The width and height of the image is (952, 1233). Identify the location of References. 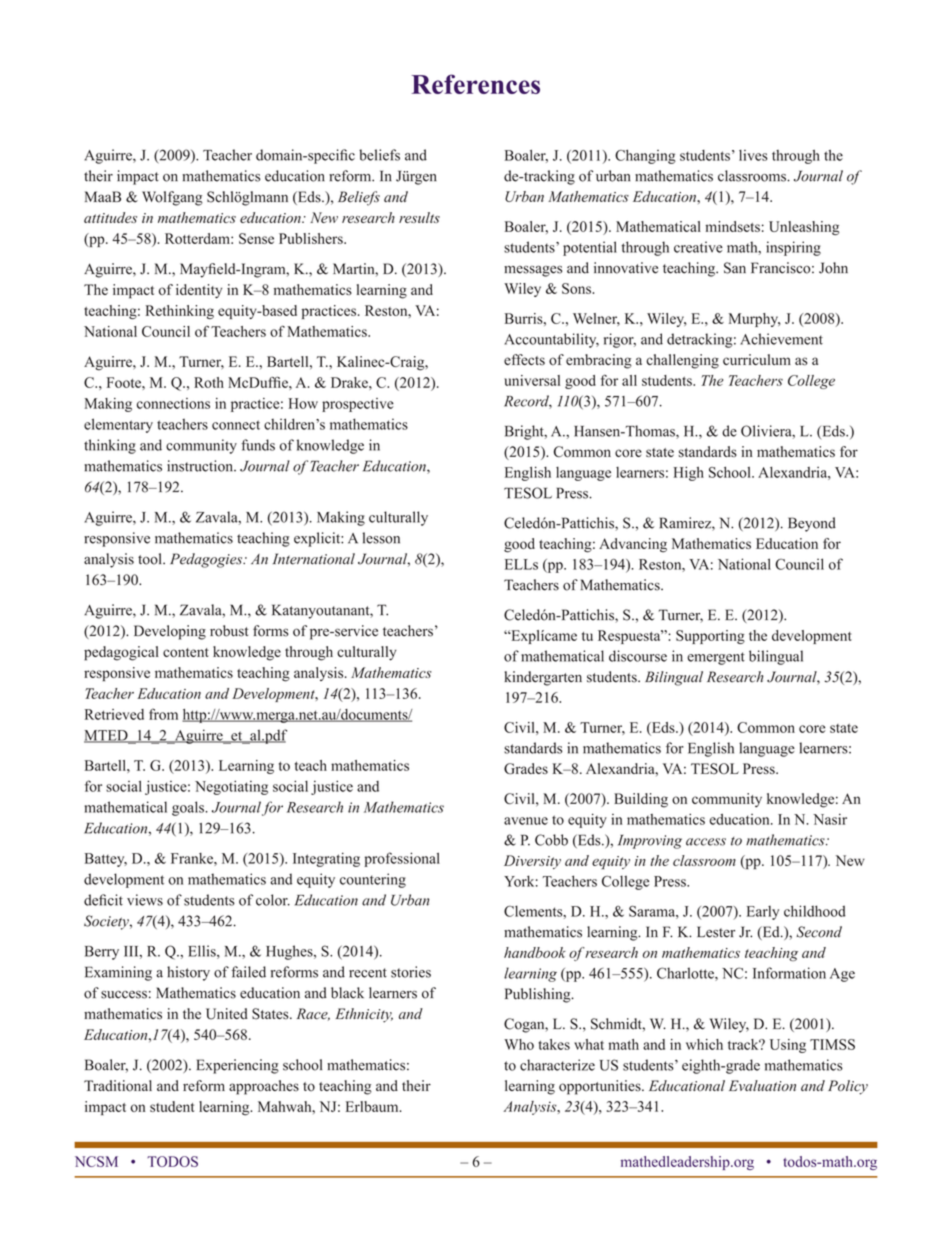
(476, 84).
